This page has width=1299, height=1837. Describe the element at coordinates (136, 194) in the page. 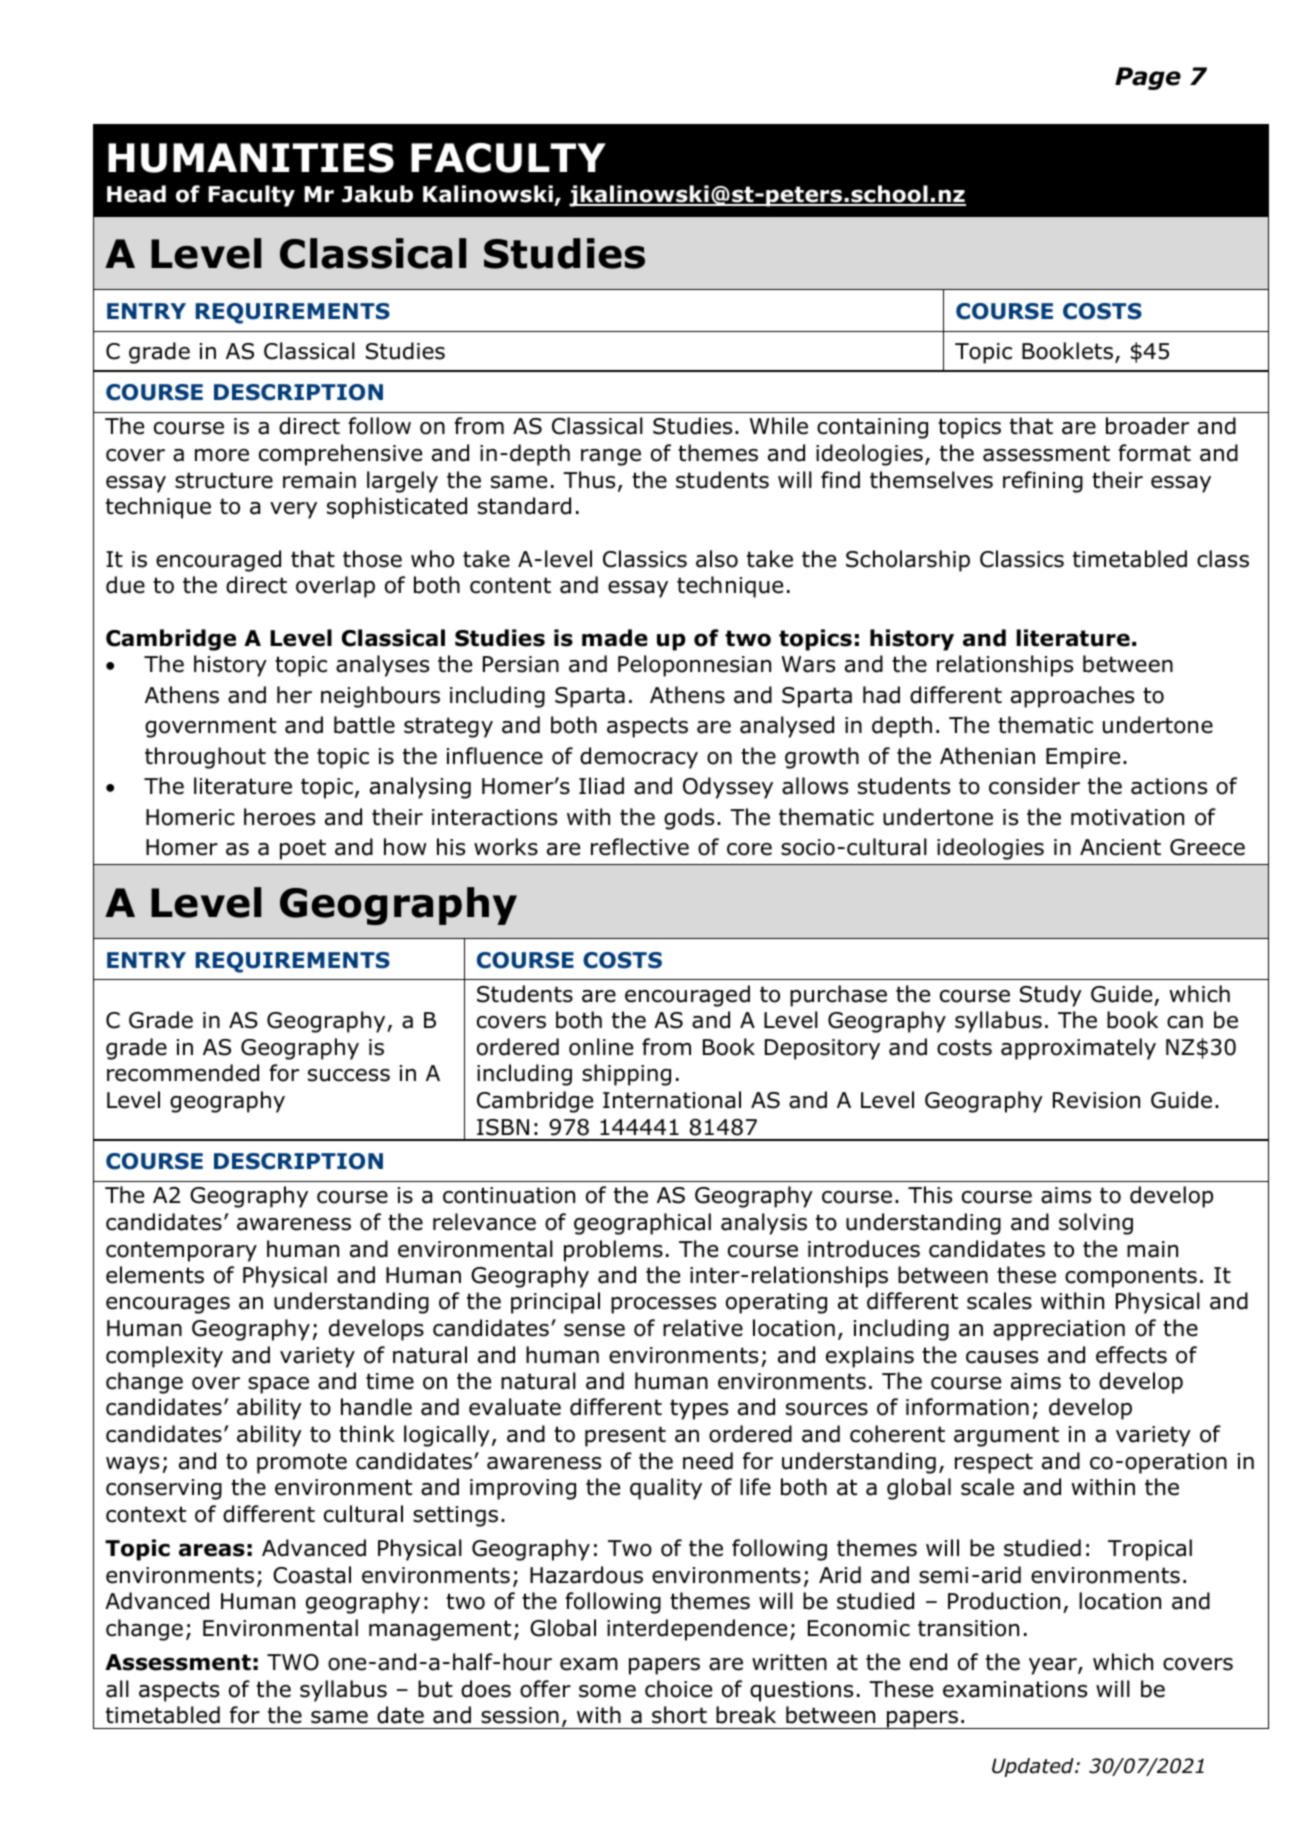

I see `Head` at that location.
